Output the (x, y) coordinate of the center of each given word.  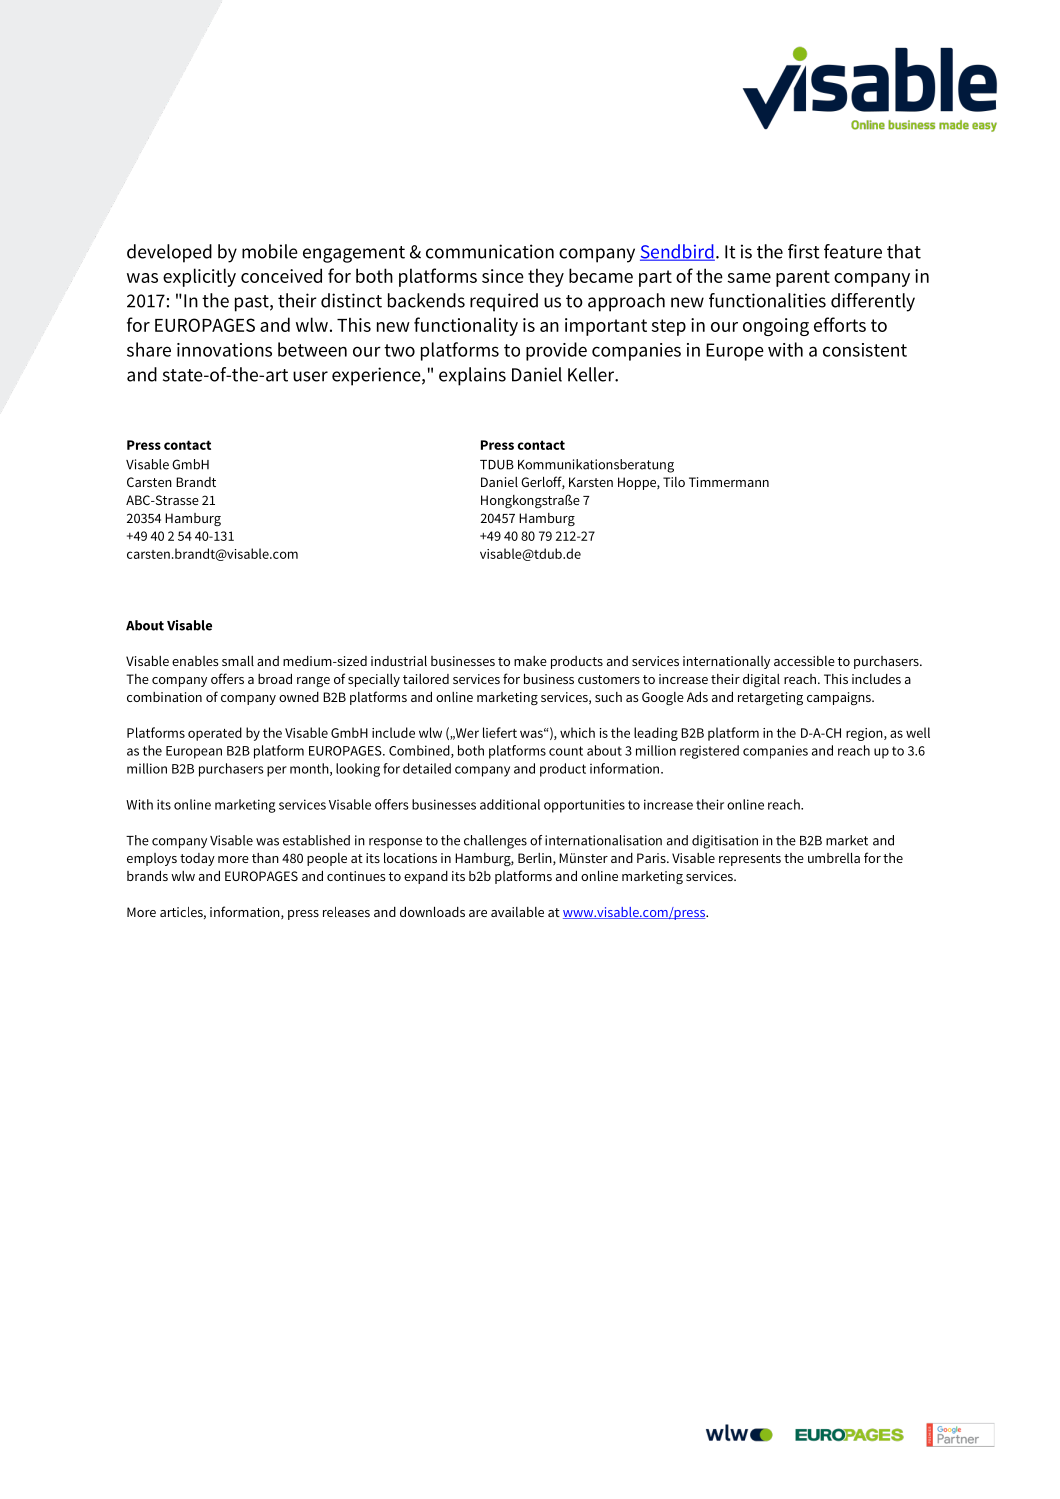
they (546, 277)
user (310, 376)
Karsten (591, 482)
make (530, 661)
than (265, 858)
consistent (865, 350)
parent (803, 278)
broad (275, 679)
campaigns (840, 698)
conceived (281, 275)
